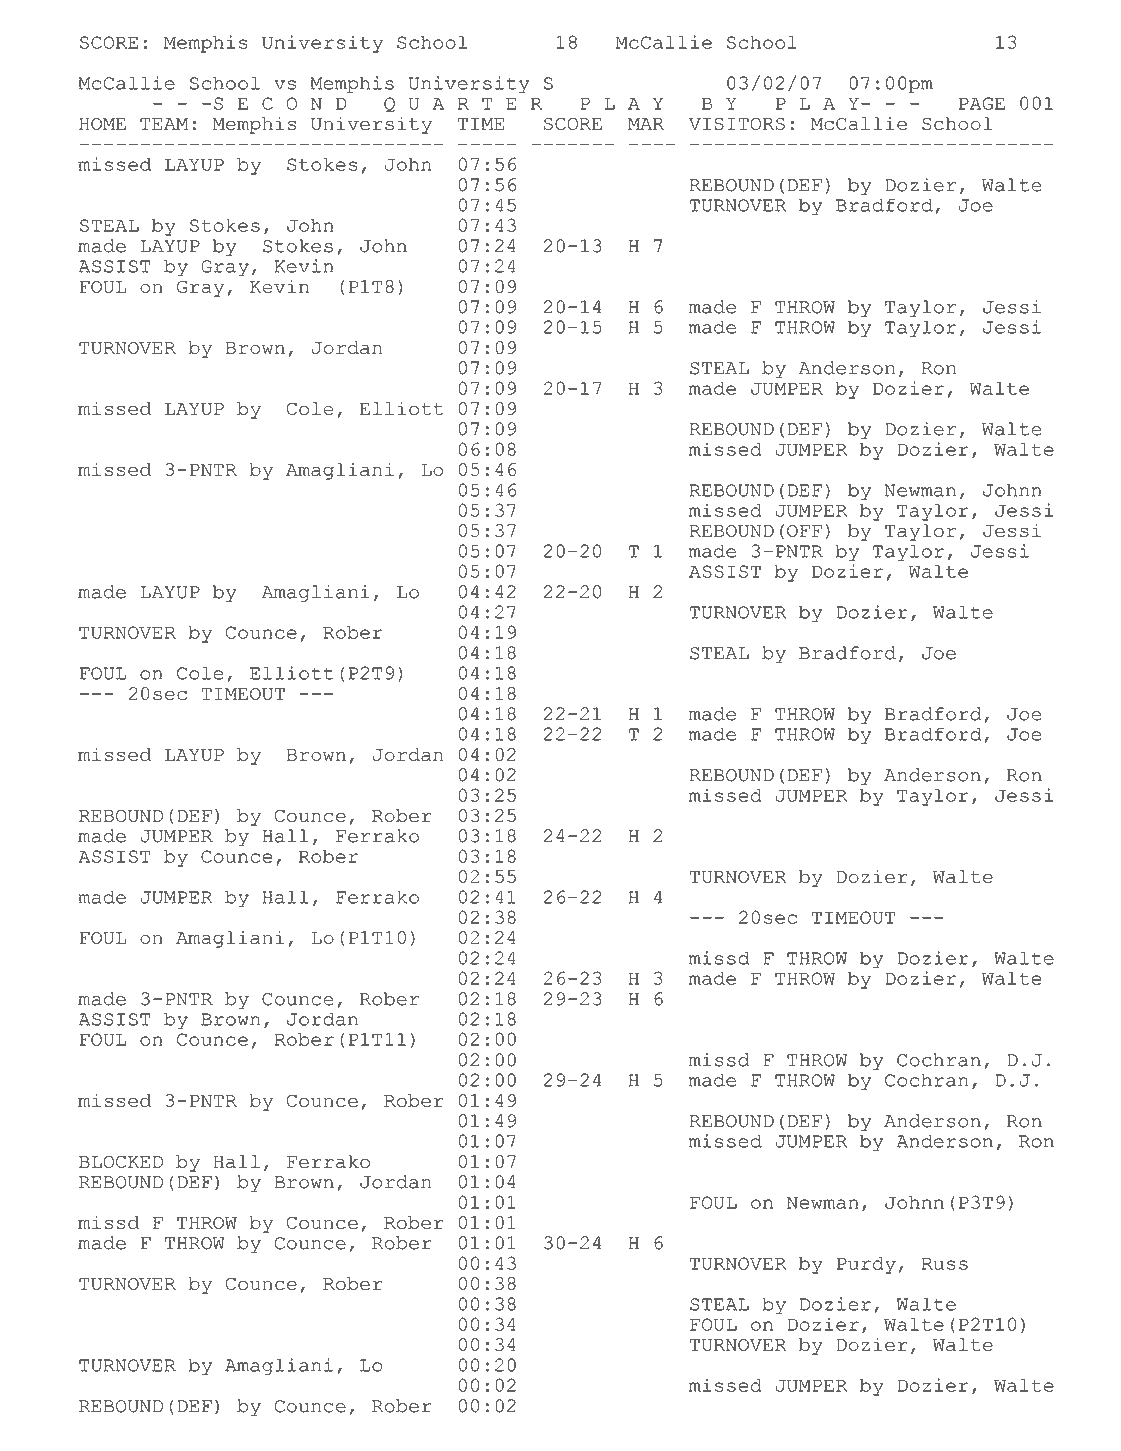 The height and width of the screenshot is (1451, 1121). I want to click on MAR, so click(646, 124).
